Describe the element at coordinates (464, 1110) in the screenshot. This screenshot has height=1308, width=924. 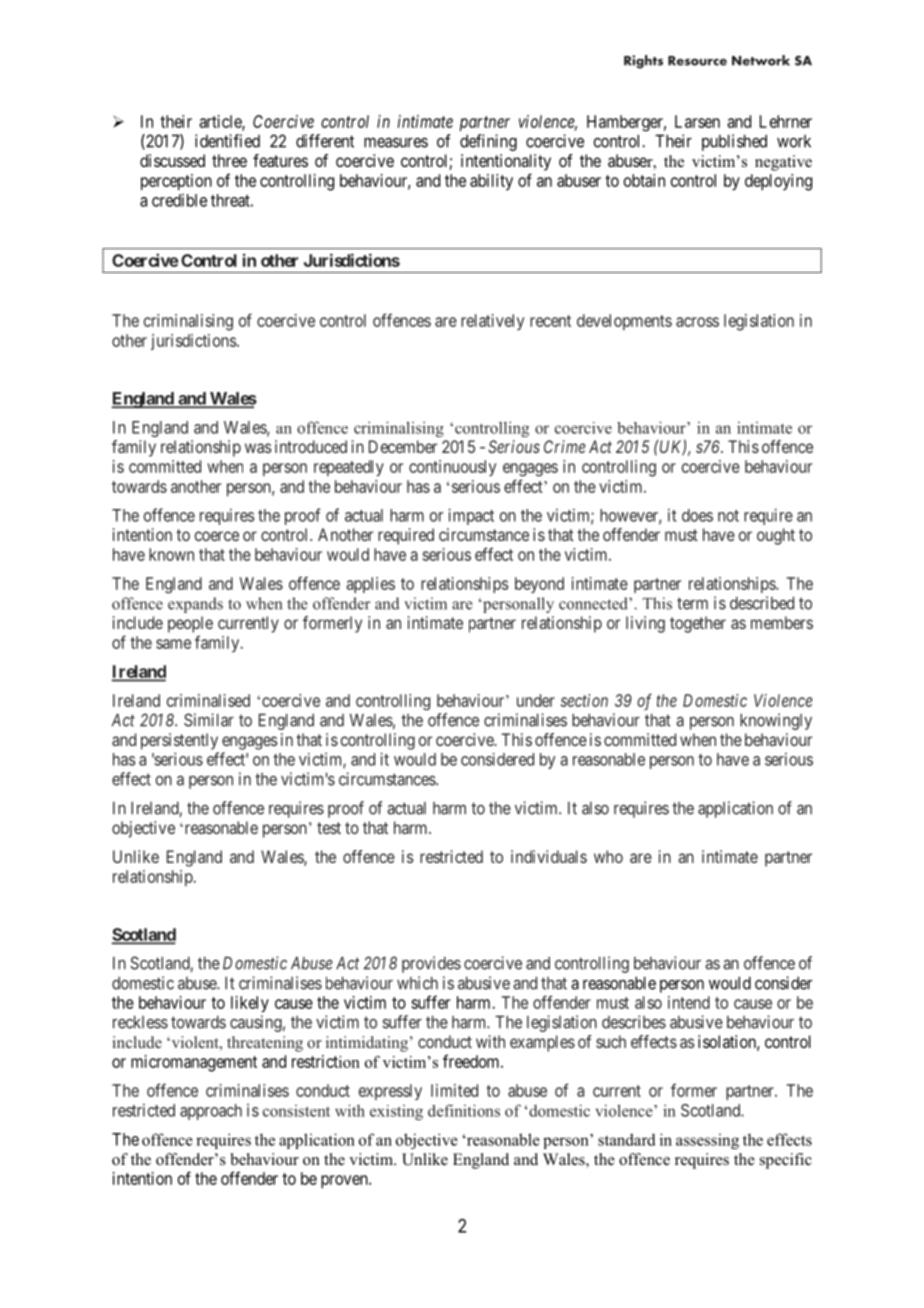
I see `definitions` at that location.
